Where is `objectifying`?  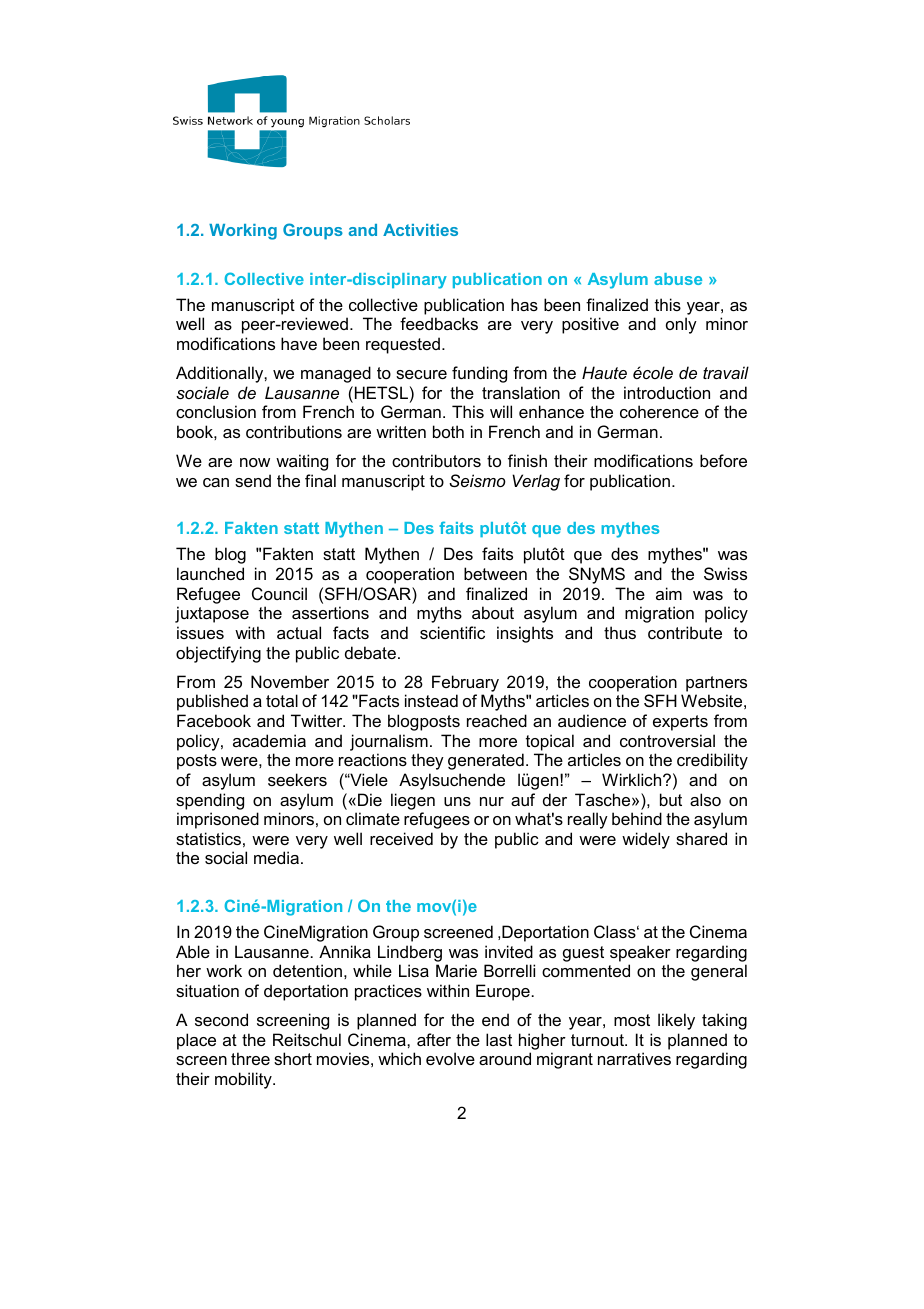
objectifying is located at coordinates (218, 654).
